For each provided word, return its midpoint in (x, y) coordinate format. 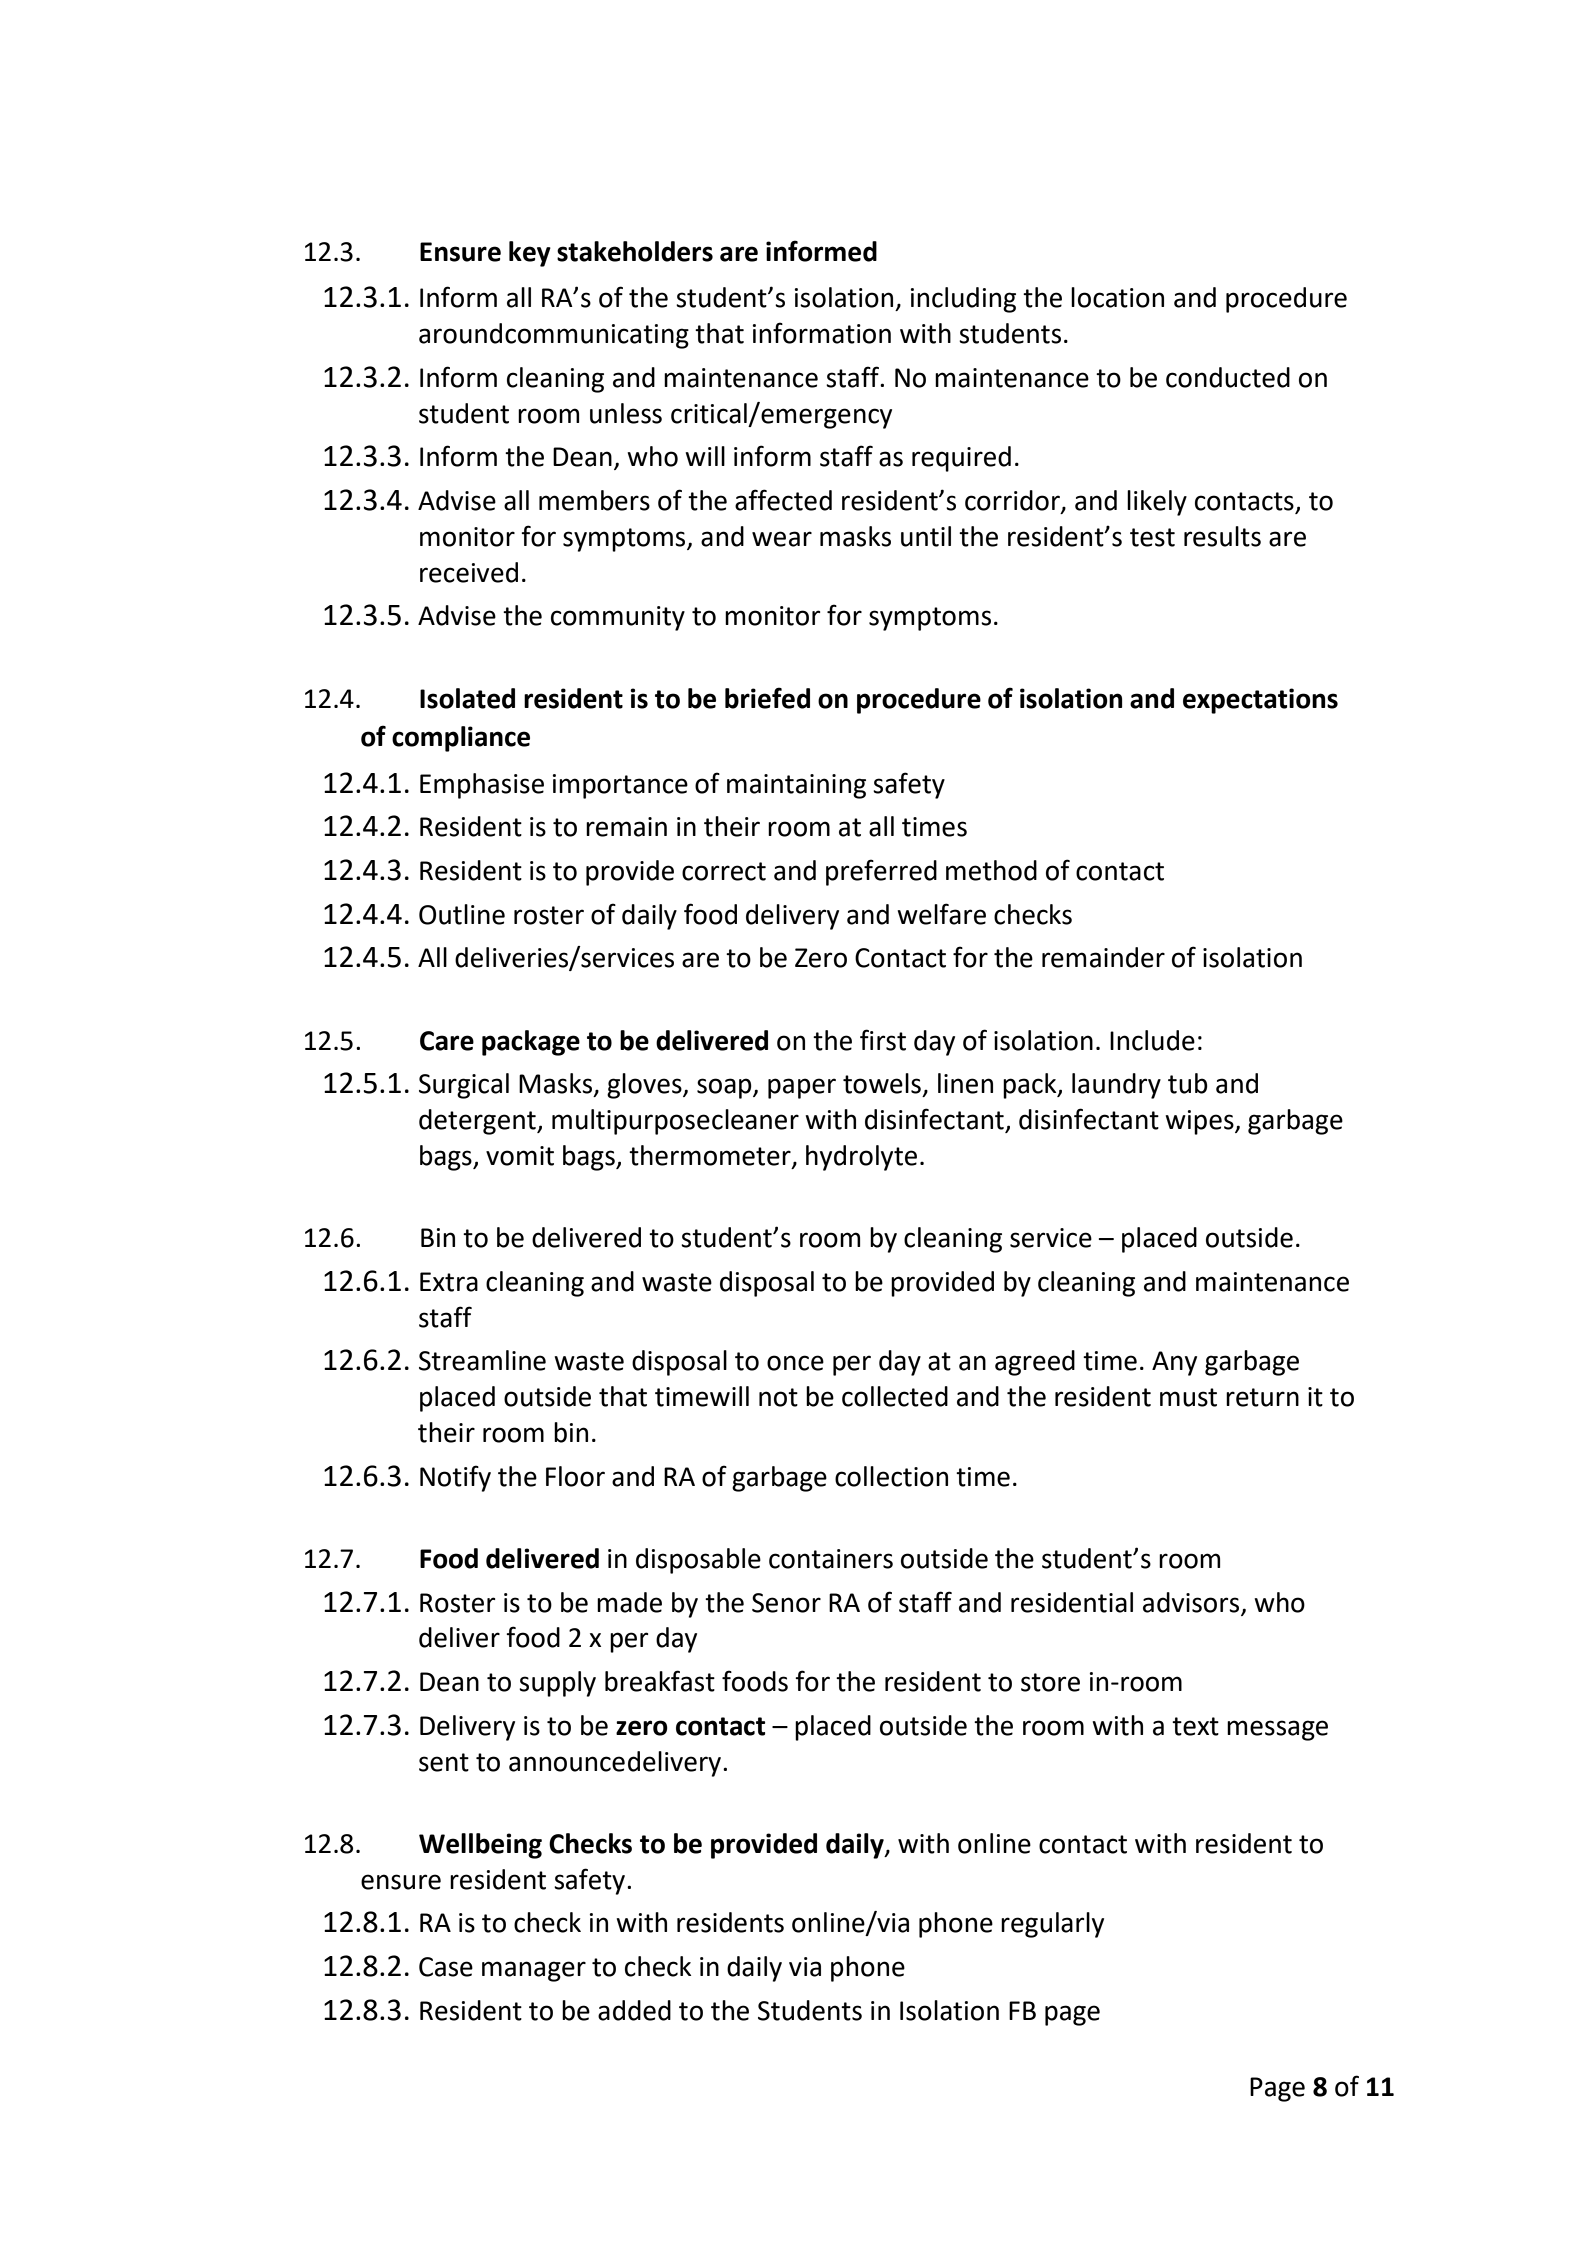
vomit (520, 1156)
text (1195, 1726)
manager (534, 1971)
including (963, 300)
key (530, 254)
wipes (1200, 1122)
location (1117, 297)
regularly (1052, 1925)
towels (882, 1083)
